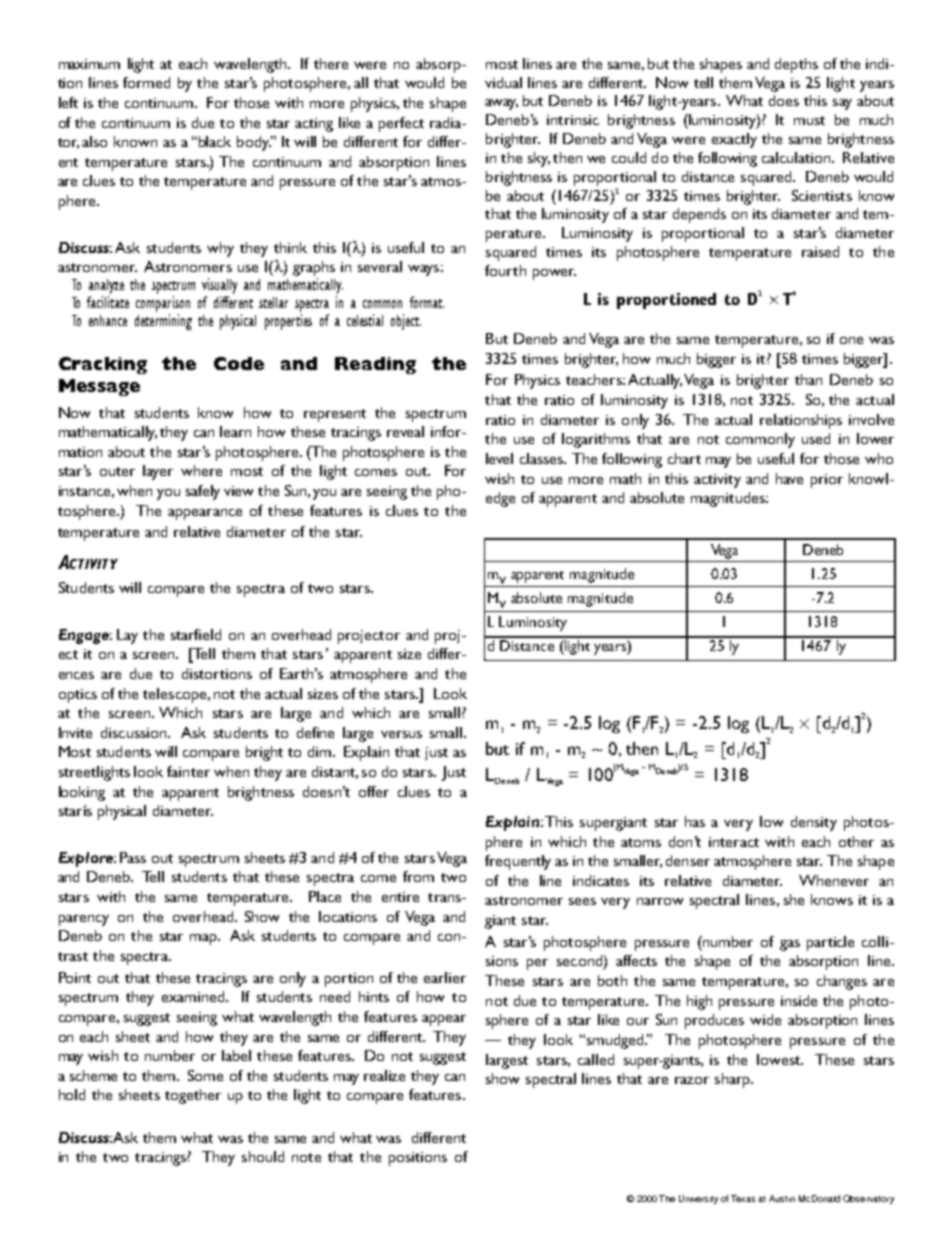  I want to click on should, so click(263, 1156).
